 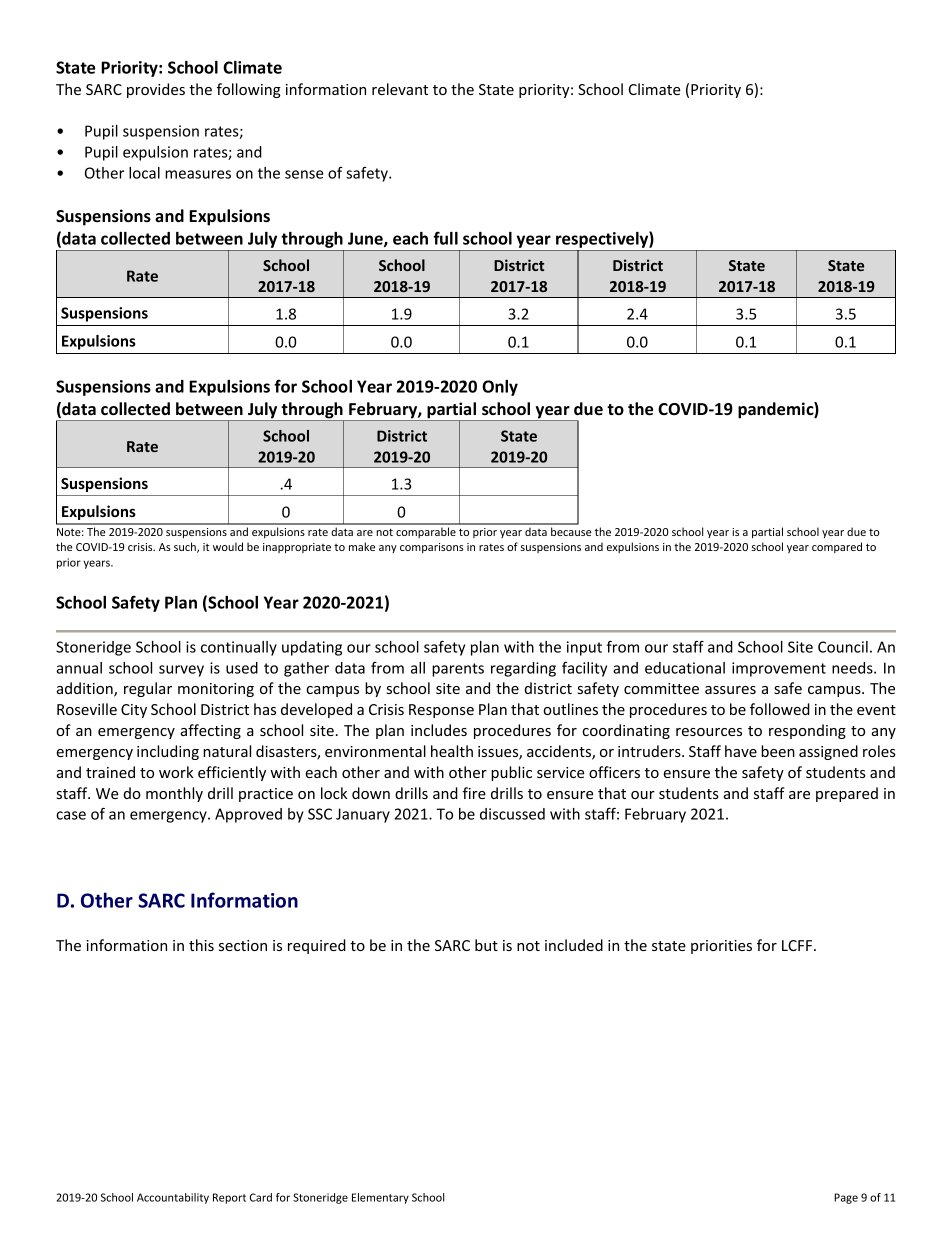 I want to click on relevant, so click(x=400, y=89).
